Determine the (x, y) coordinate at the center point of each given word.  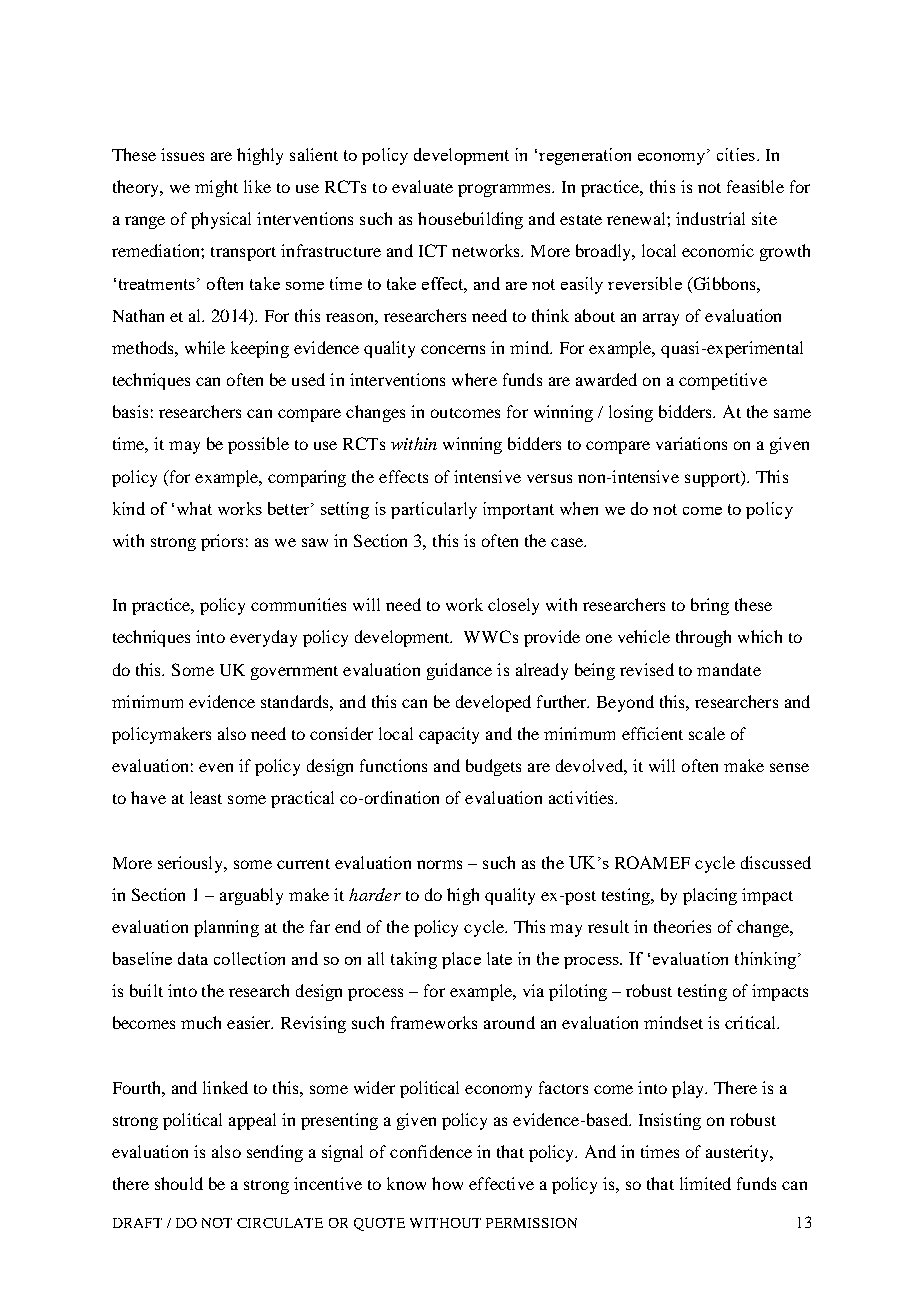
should (179, 1183)
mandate (729, 669)
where (474, 379)
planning (226, 928)
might (216, 188)
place (461, 960)
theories (682, 926)
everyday (263, 638)
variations (691, 443)
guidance (459, 671)
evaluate (422, 186)
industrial (710, 218)
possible (258, 445)
